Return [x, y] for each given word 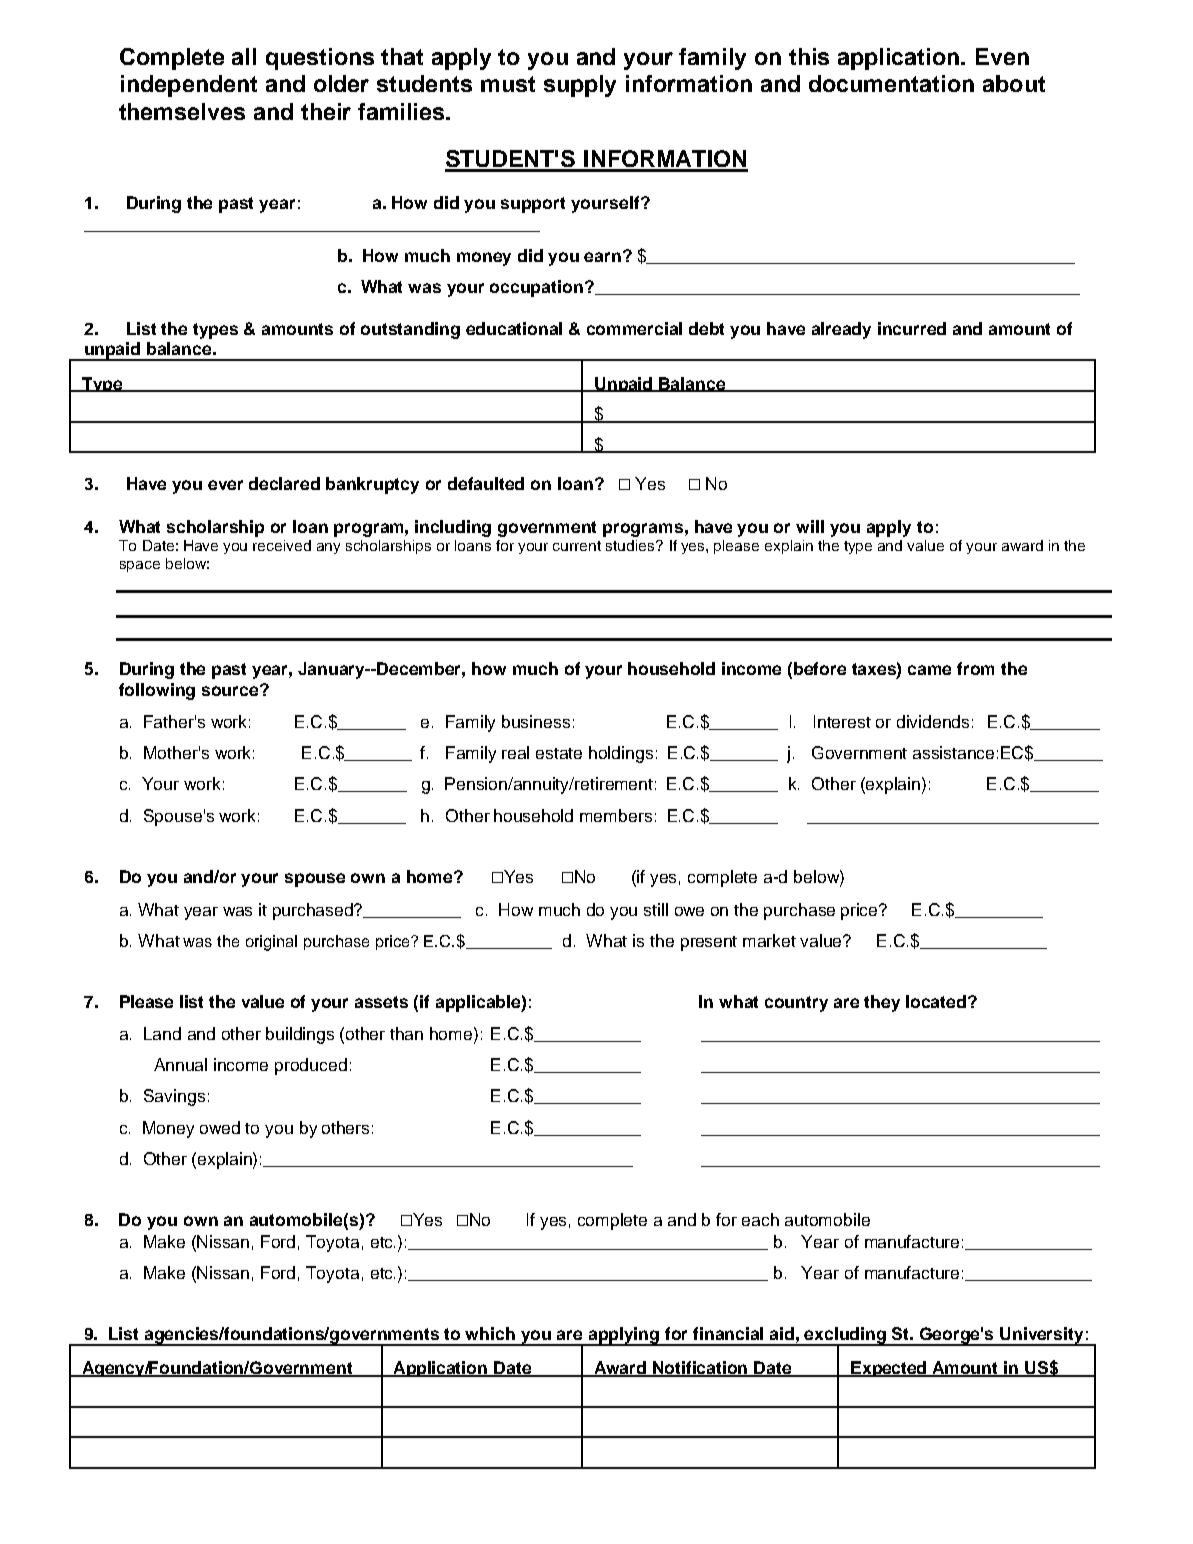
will [810, 526]
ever [225, 485]
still [656, 909]
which [490, 1333]
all [244, 56]
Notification [700, 1369]
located [937, 1001]
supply [580, 86]
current [577, 546]
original [271, 943]
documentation [891, 83]
